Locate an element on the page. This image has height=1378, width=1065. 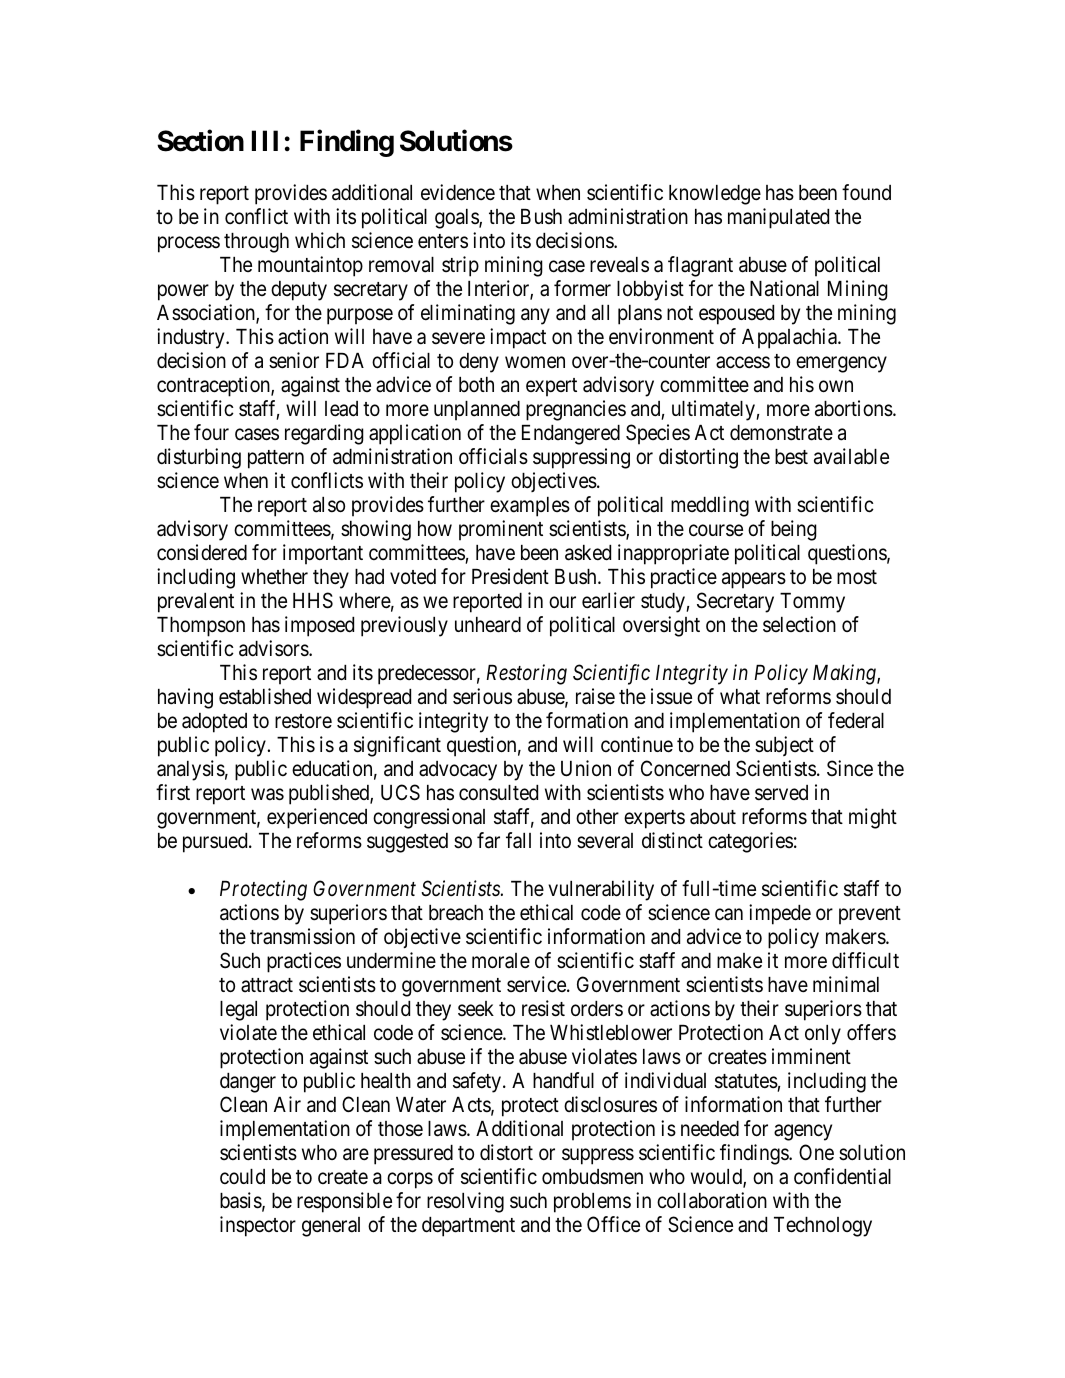
could is located at coordinates (242, 1176).
